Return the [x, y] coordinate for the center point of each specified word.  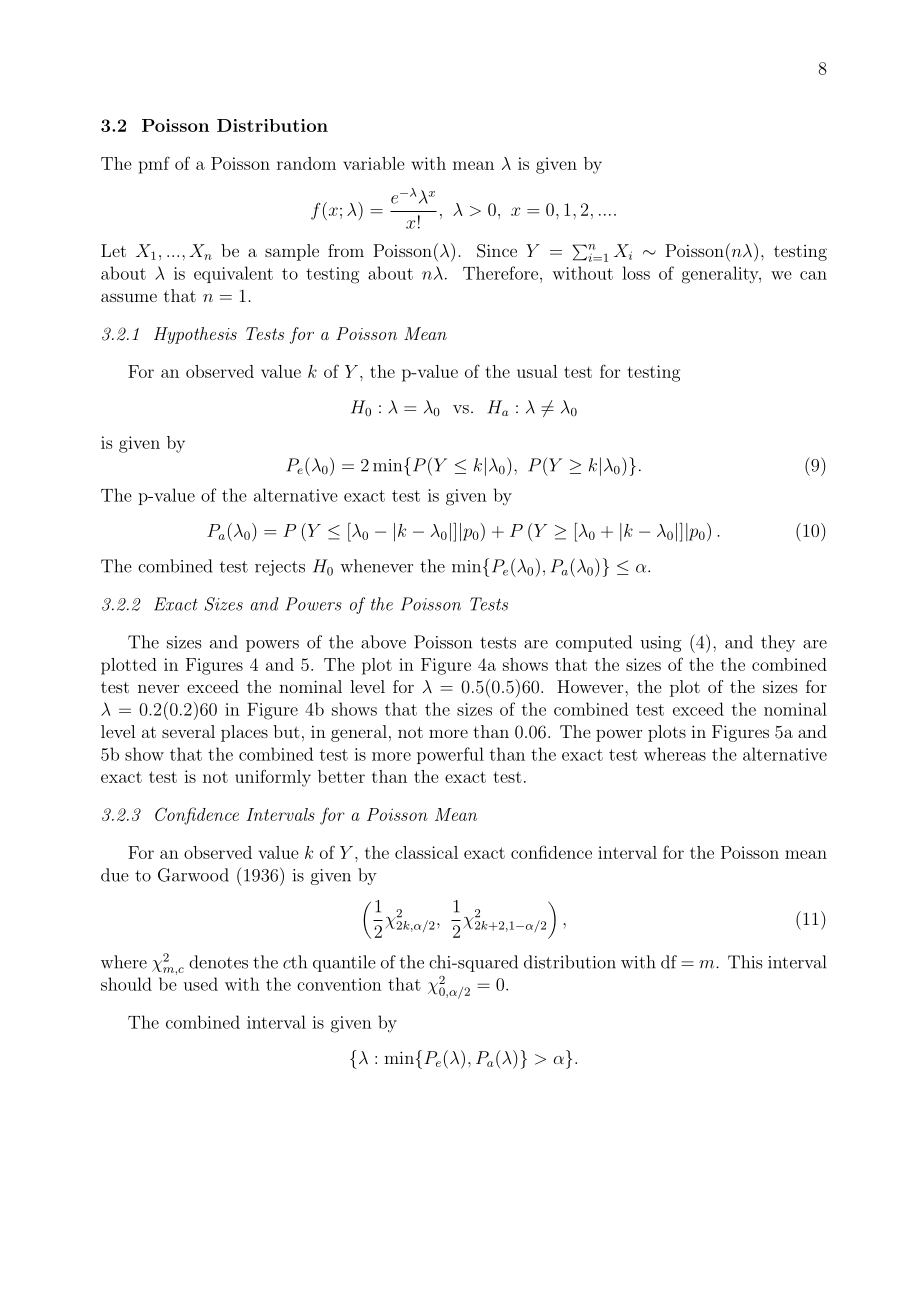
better [341, 776]
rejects [280, 568]
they [778, 643]
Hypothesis [195, 335]
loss [636, 273]
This [745, 962]
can [813, 275]
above [383, 642]
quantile [344, 963]
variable [374, 163]
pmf [154, 165]
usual [537, 371]
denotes [218, 962]
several [188, 731]
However [591, 686]
